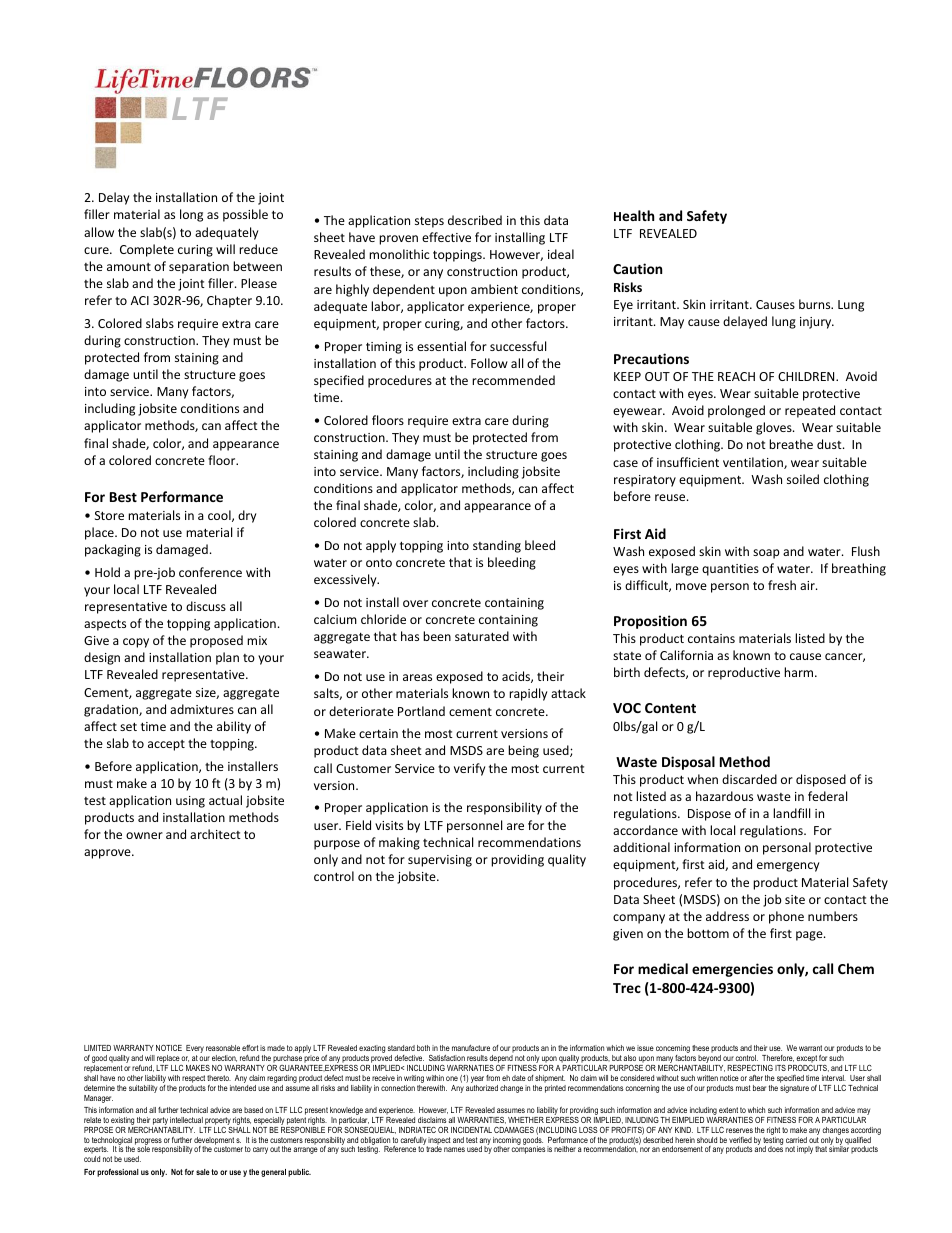 The width and height of the screenshot is (952, 1233). What do you see at coordinates (816, 304) in the screenshot?
I see `burns` at bounding box center [816, 304].
